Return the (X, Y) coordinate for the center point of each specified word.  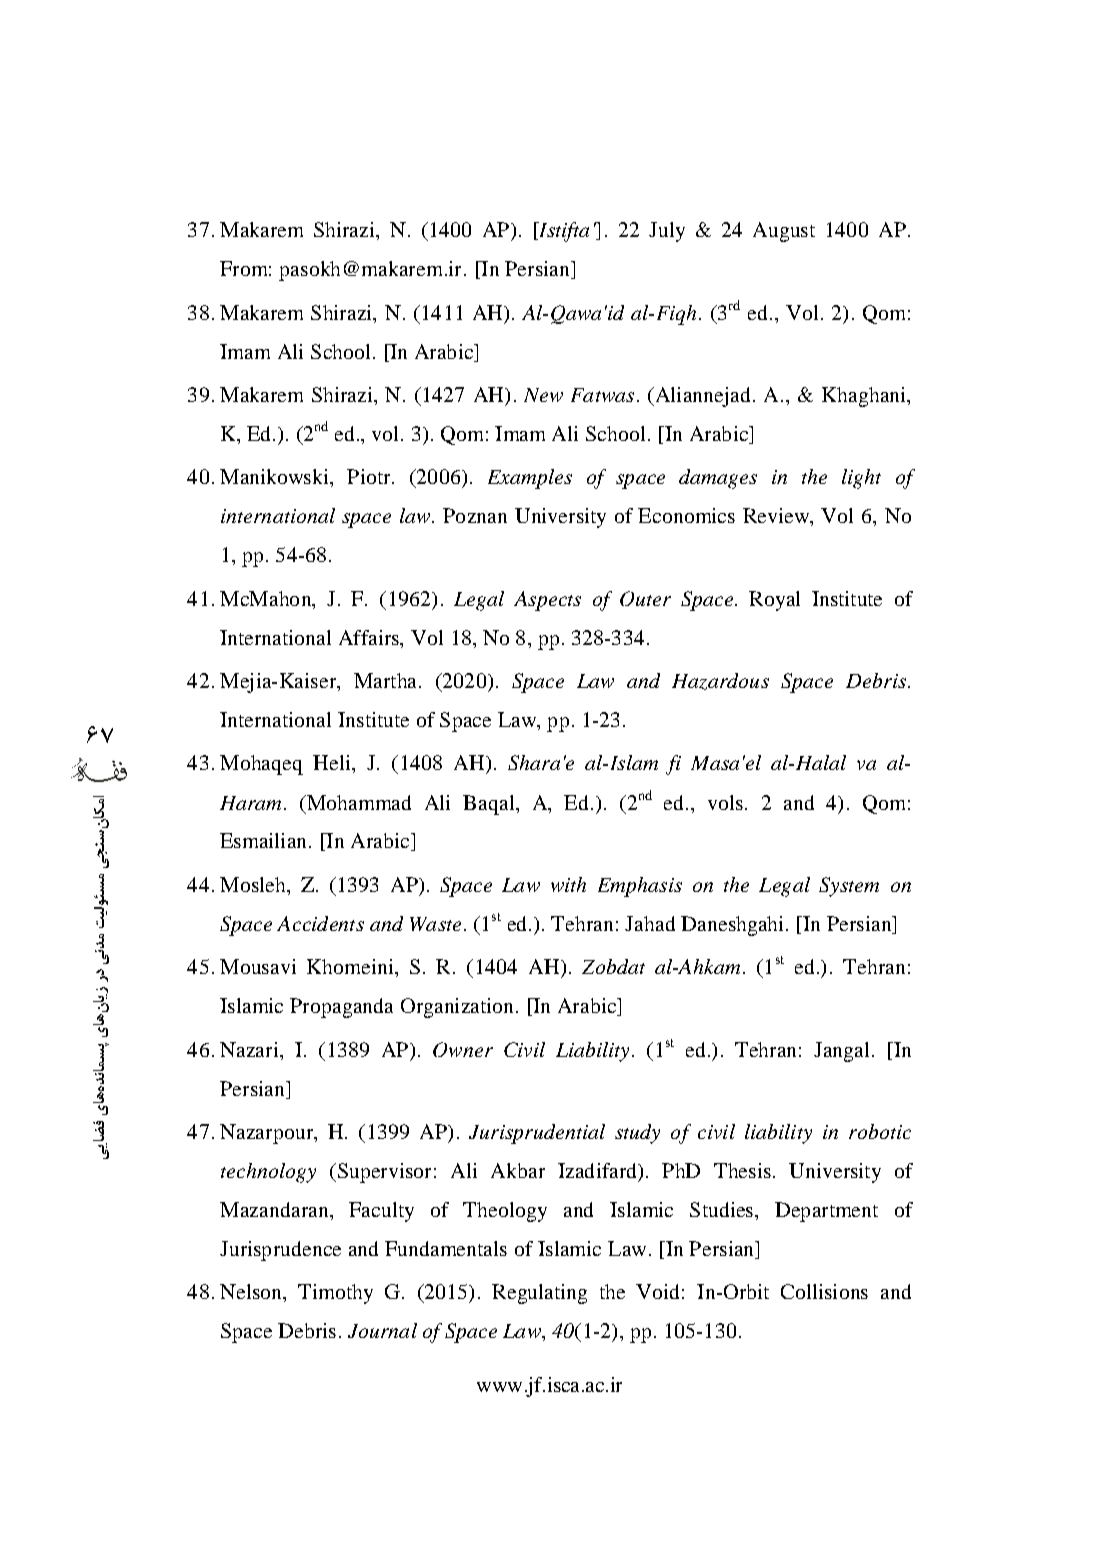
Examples (530, 479)
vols (725, 802)
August (784, 232)
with (568, 884)
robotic (880, 1131)
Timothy (335, 1294)
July (667, 232)
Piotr (370, 476)
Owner (463, 1049)
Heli (333, 762)
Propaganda (341, 1008)
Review (777, 515)
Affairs (370, 637)
